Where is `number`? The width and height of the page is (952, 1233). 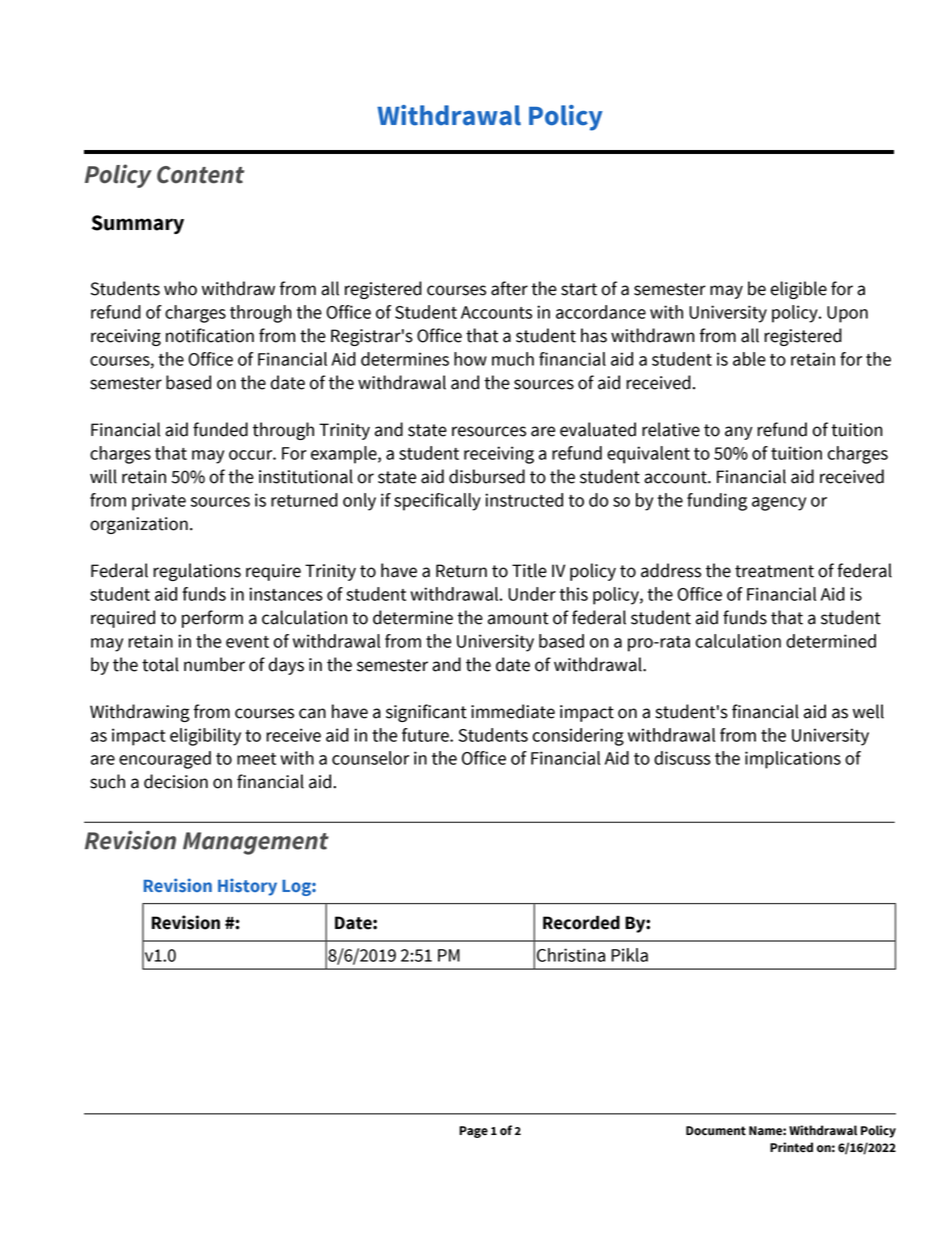
number is located at coordinates (214, 664).
